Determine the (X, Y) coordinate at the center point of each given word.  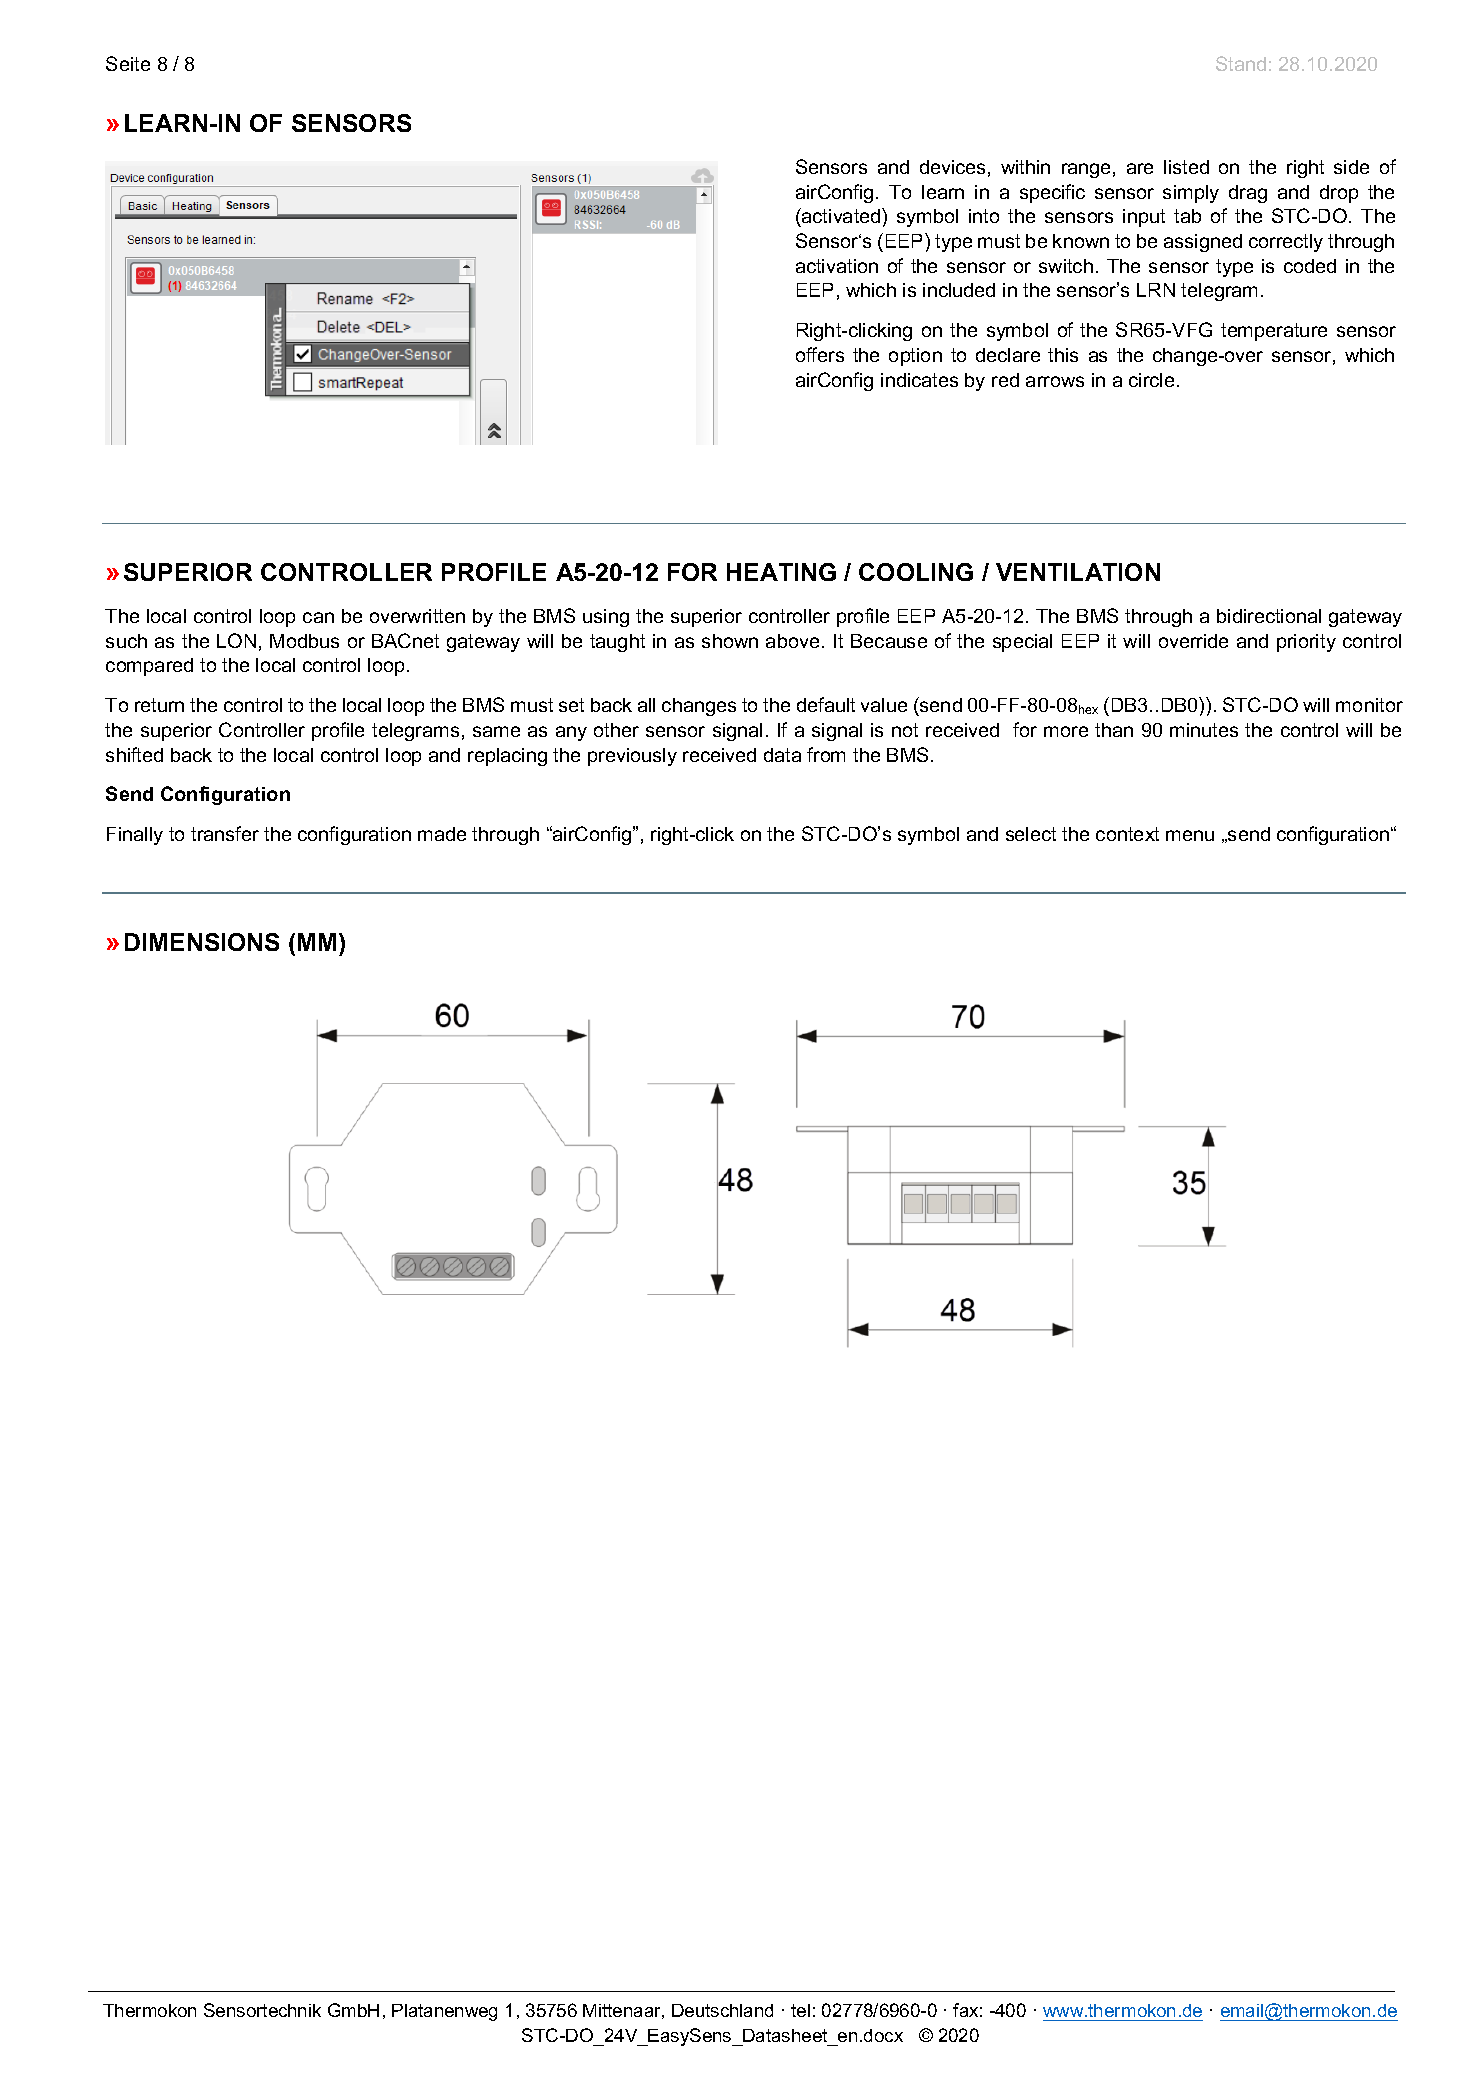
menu (1190, 835)
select (1031, 834)
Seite (128, 63)
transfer (225, 833)
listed (1186, 167)
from (826, 754)
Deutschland (722, 2010)
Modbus (304, 641)
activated (841, 215)
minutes (1204, 730)
